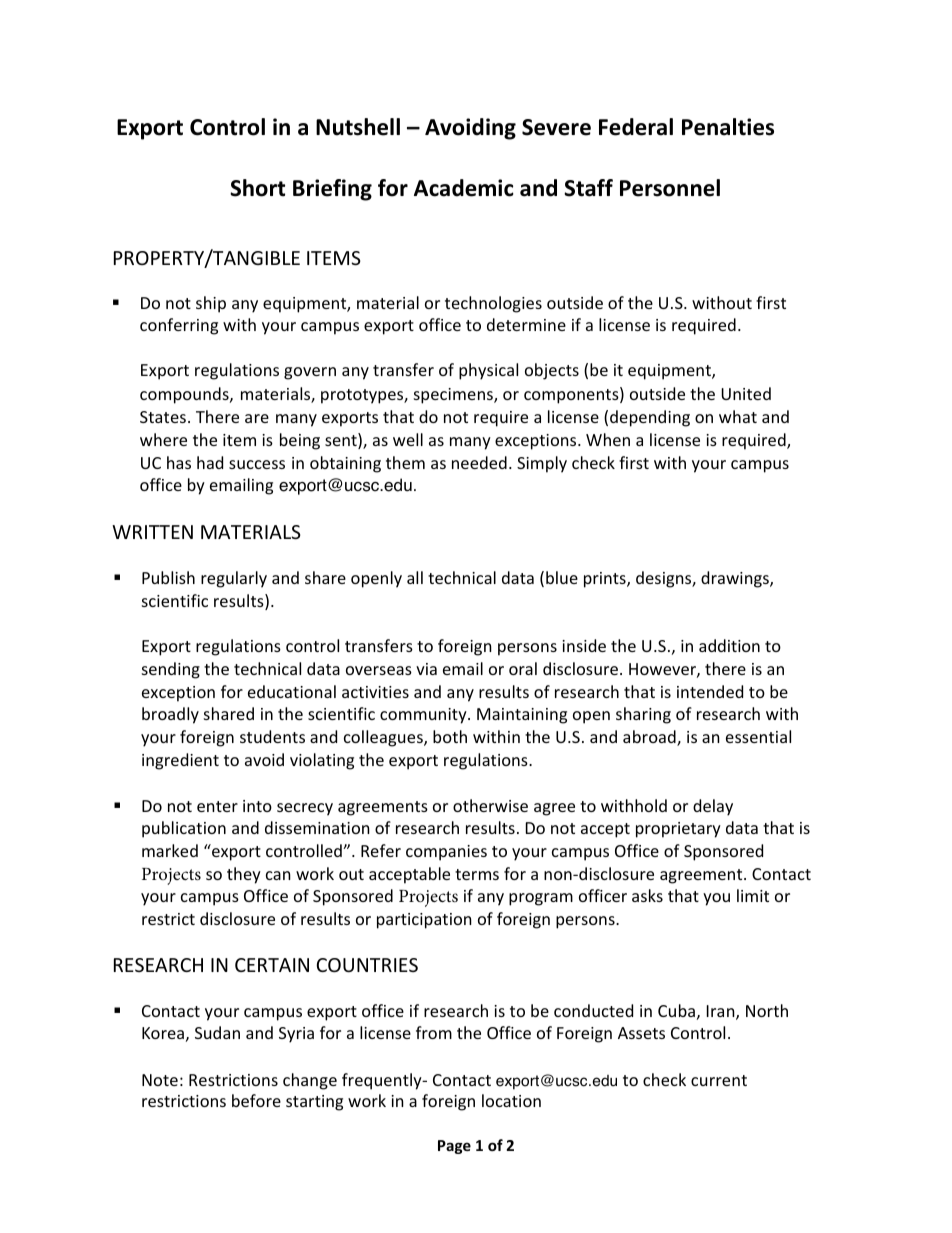 This document has width=952, height=1233. Describe the element at coordinates (256, 1100) in the document. I see `before` at that location.
